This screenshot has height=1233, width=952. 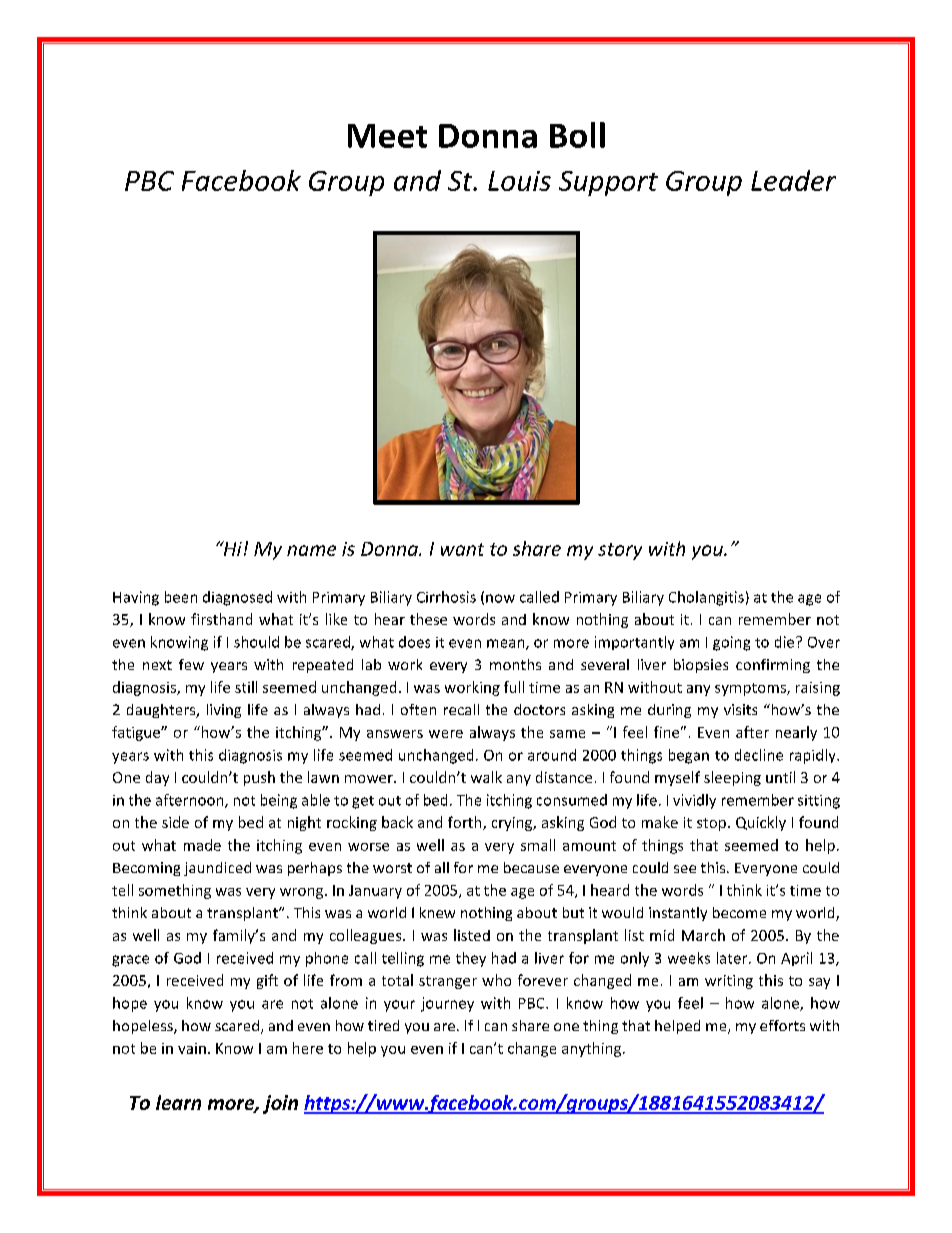 What do you see at coordinates (519, 181) in the screenshot?
I see `Louis` at bounding box center [519, 181].
